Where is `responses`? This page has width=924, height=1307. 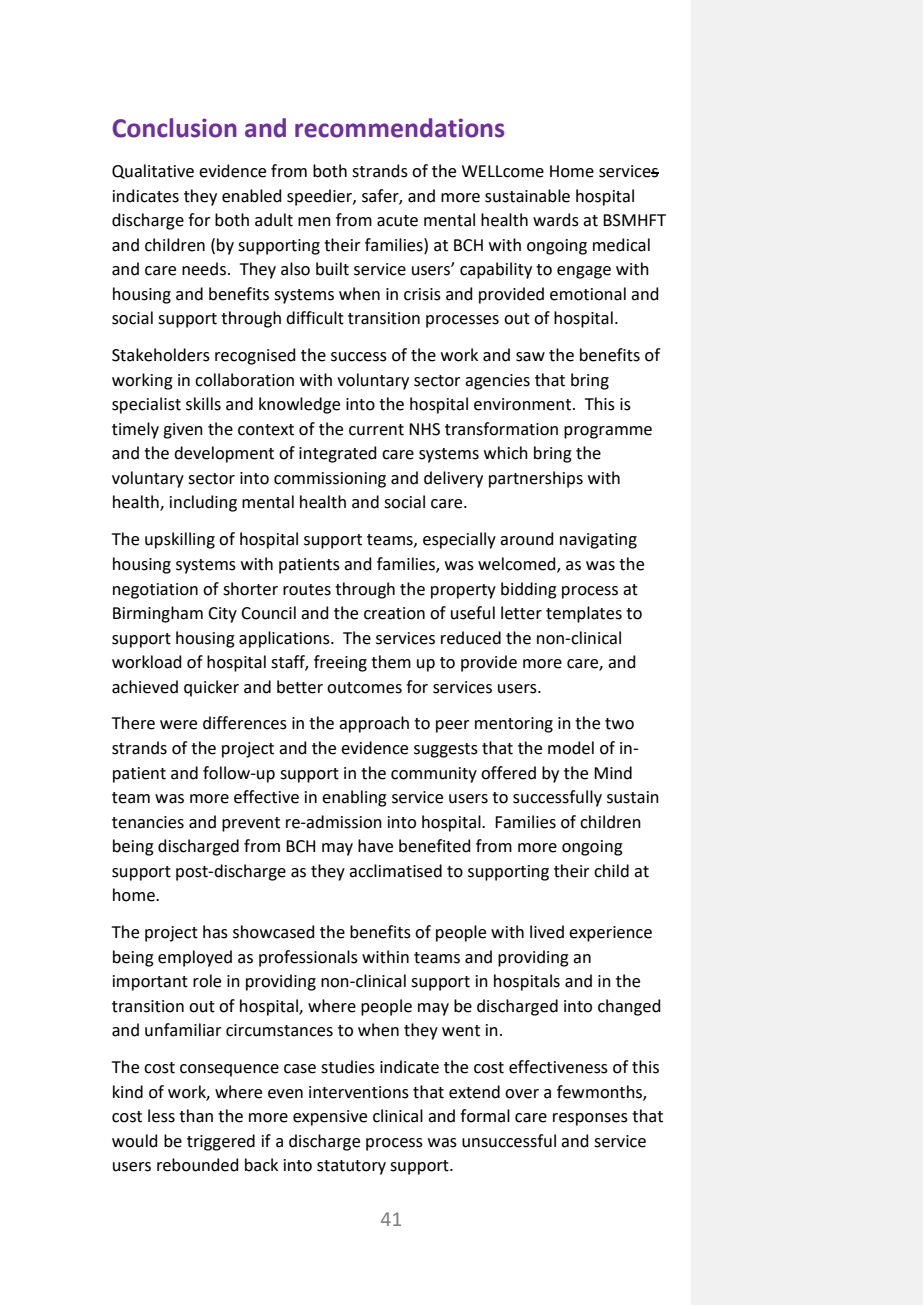 responses is located at coordinates (590, 1119).
